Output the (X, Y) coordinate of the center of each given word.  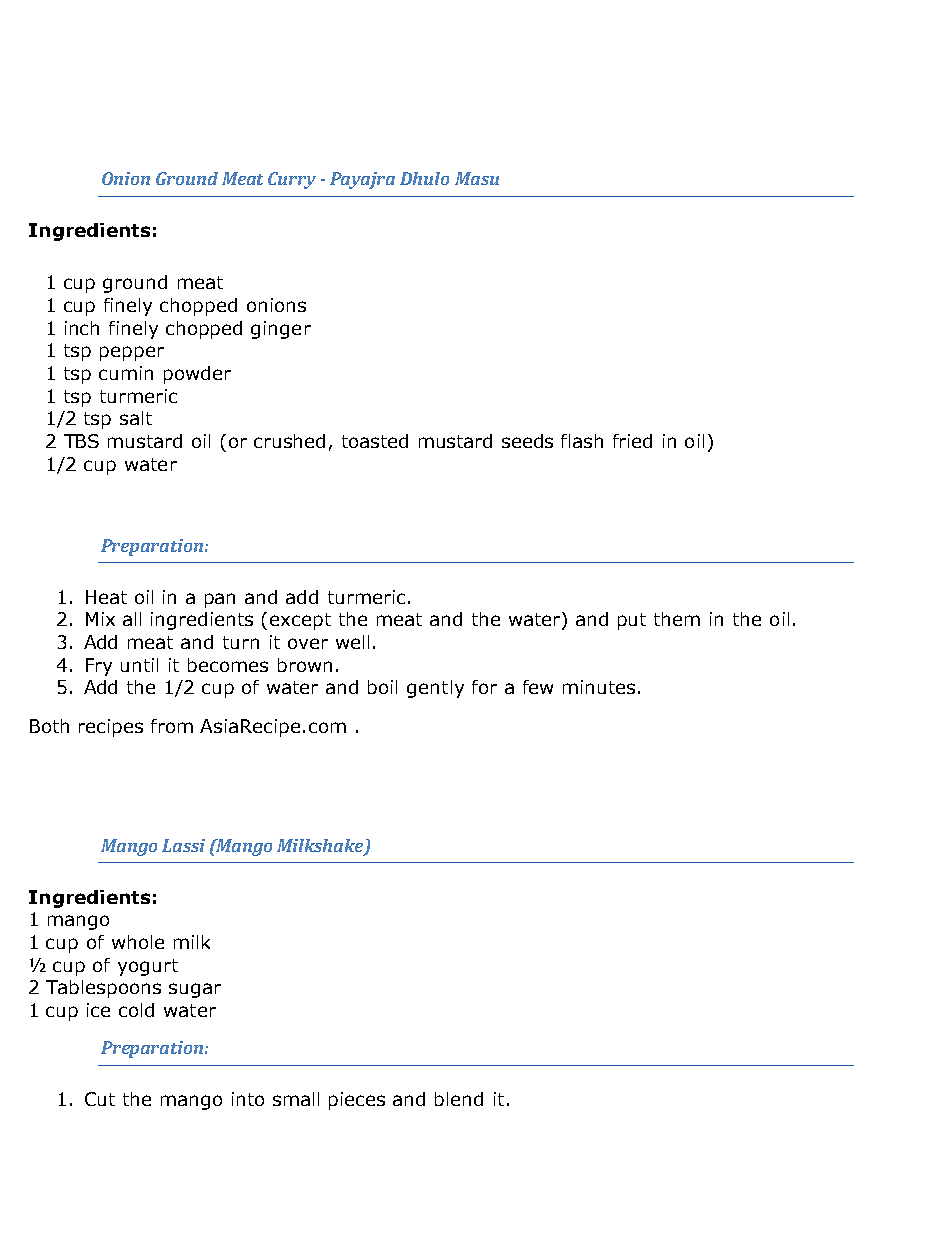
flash (582, 441)
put (632, 621)
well (352, 642)
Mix (100, 619)
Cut (100, 1099)
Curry (292, 180)
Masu (477, 178)
